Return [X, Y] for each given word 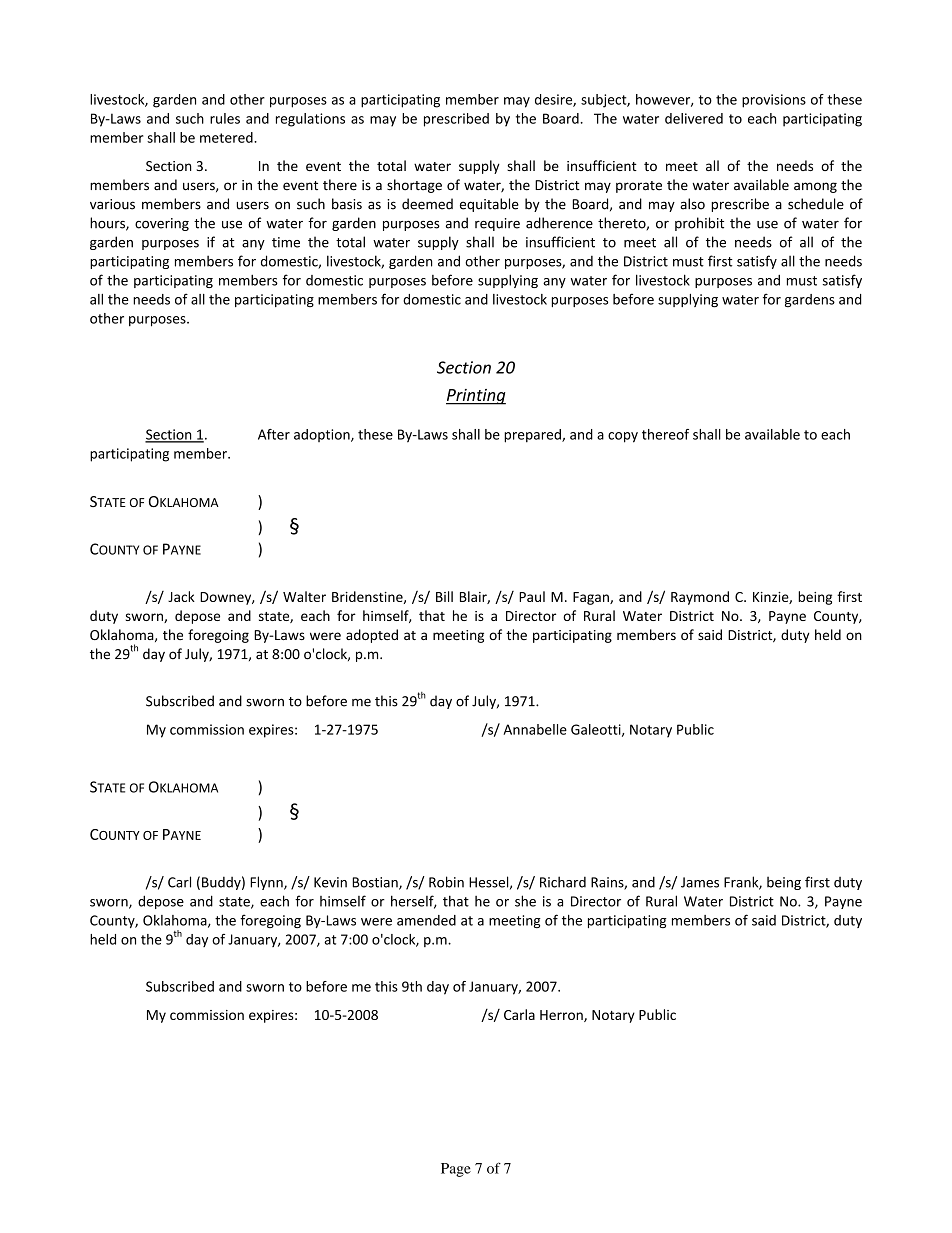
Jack [181, 596]
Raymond [700, 598]
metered [227, 137]
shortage [414, 186]
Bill [444, 596]
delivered [694, 118]
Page [456, 1170]
